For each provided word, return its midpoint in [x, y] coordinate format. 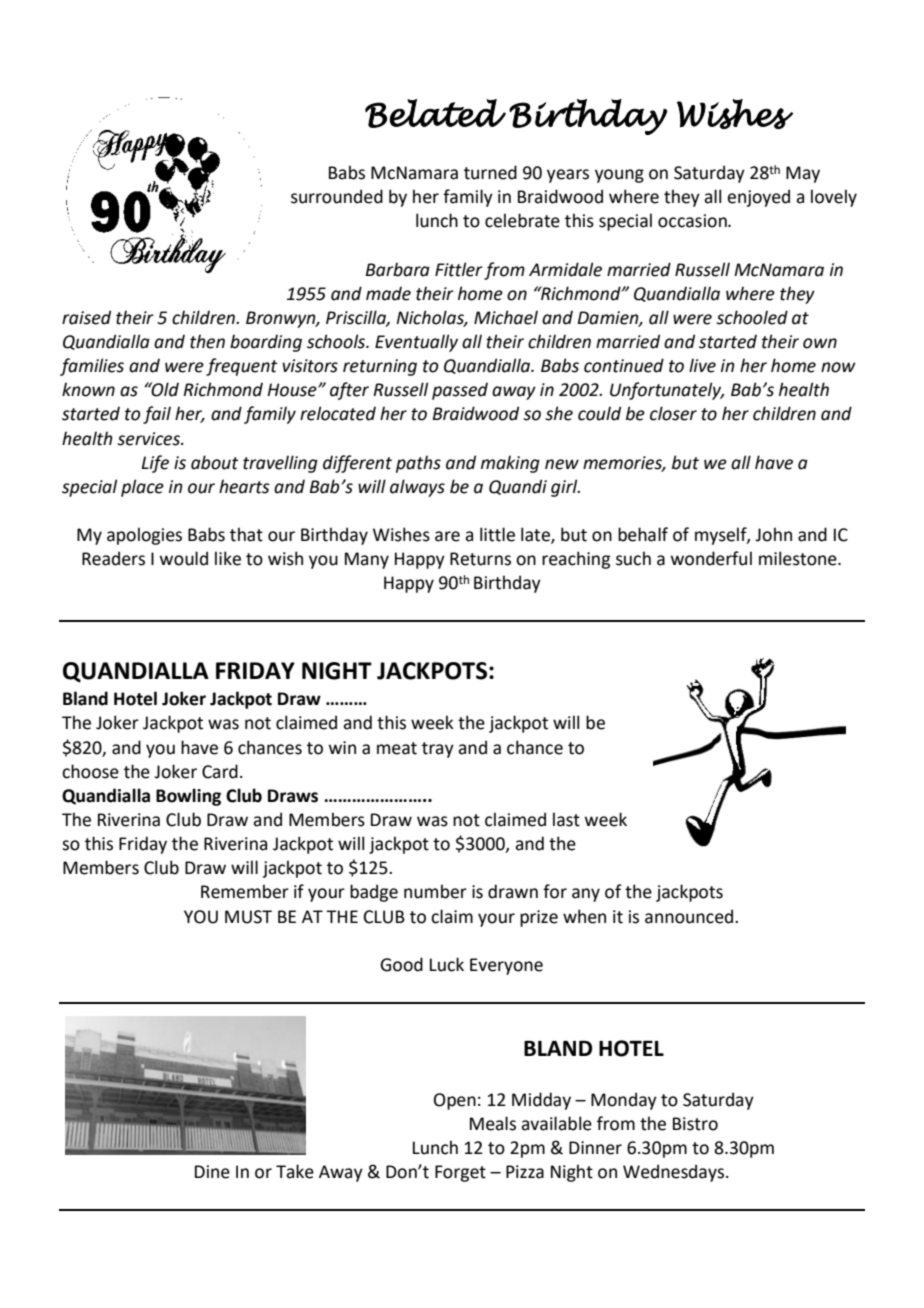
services [149, 439]
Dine [212, 1172]
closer [673, 413]
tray [438, 750]
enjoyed [758, 198]
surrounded [337, 196]
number [435, 891]
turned [490, 172]
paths [418, 464]
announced [690, 916]
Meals [493, 1123]
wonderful [711, 558]
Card [220, 771]
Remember [245, 891]
